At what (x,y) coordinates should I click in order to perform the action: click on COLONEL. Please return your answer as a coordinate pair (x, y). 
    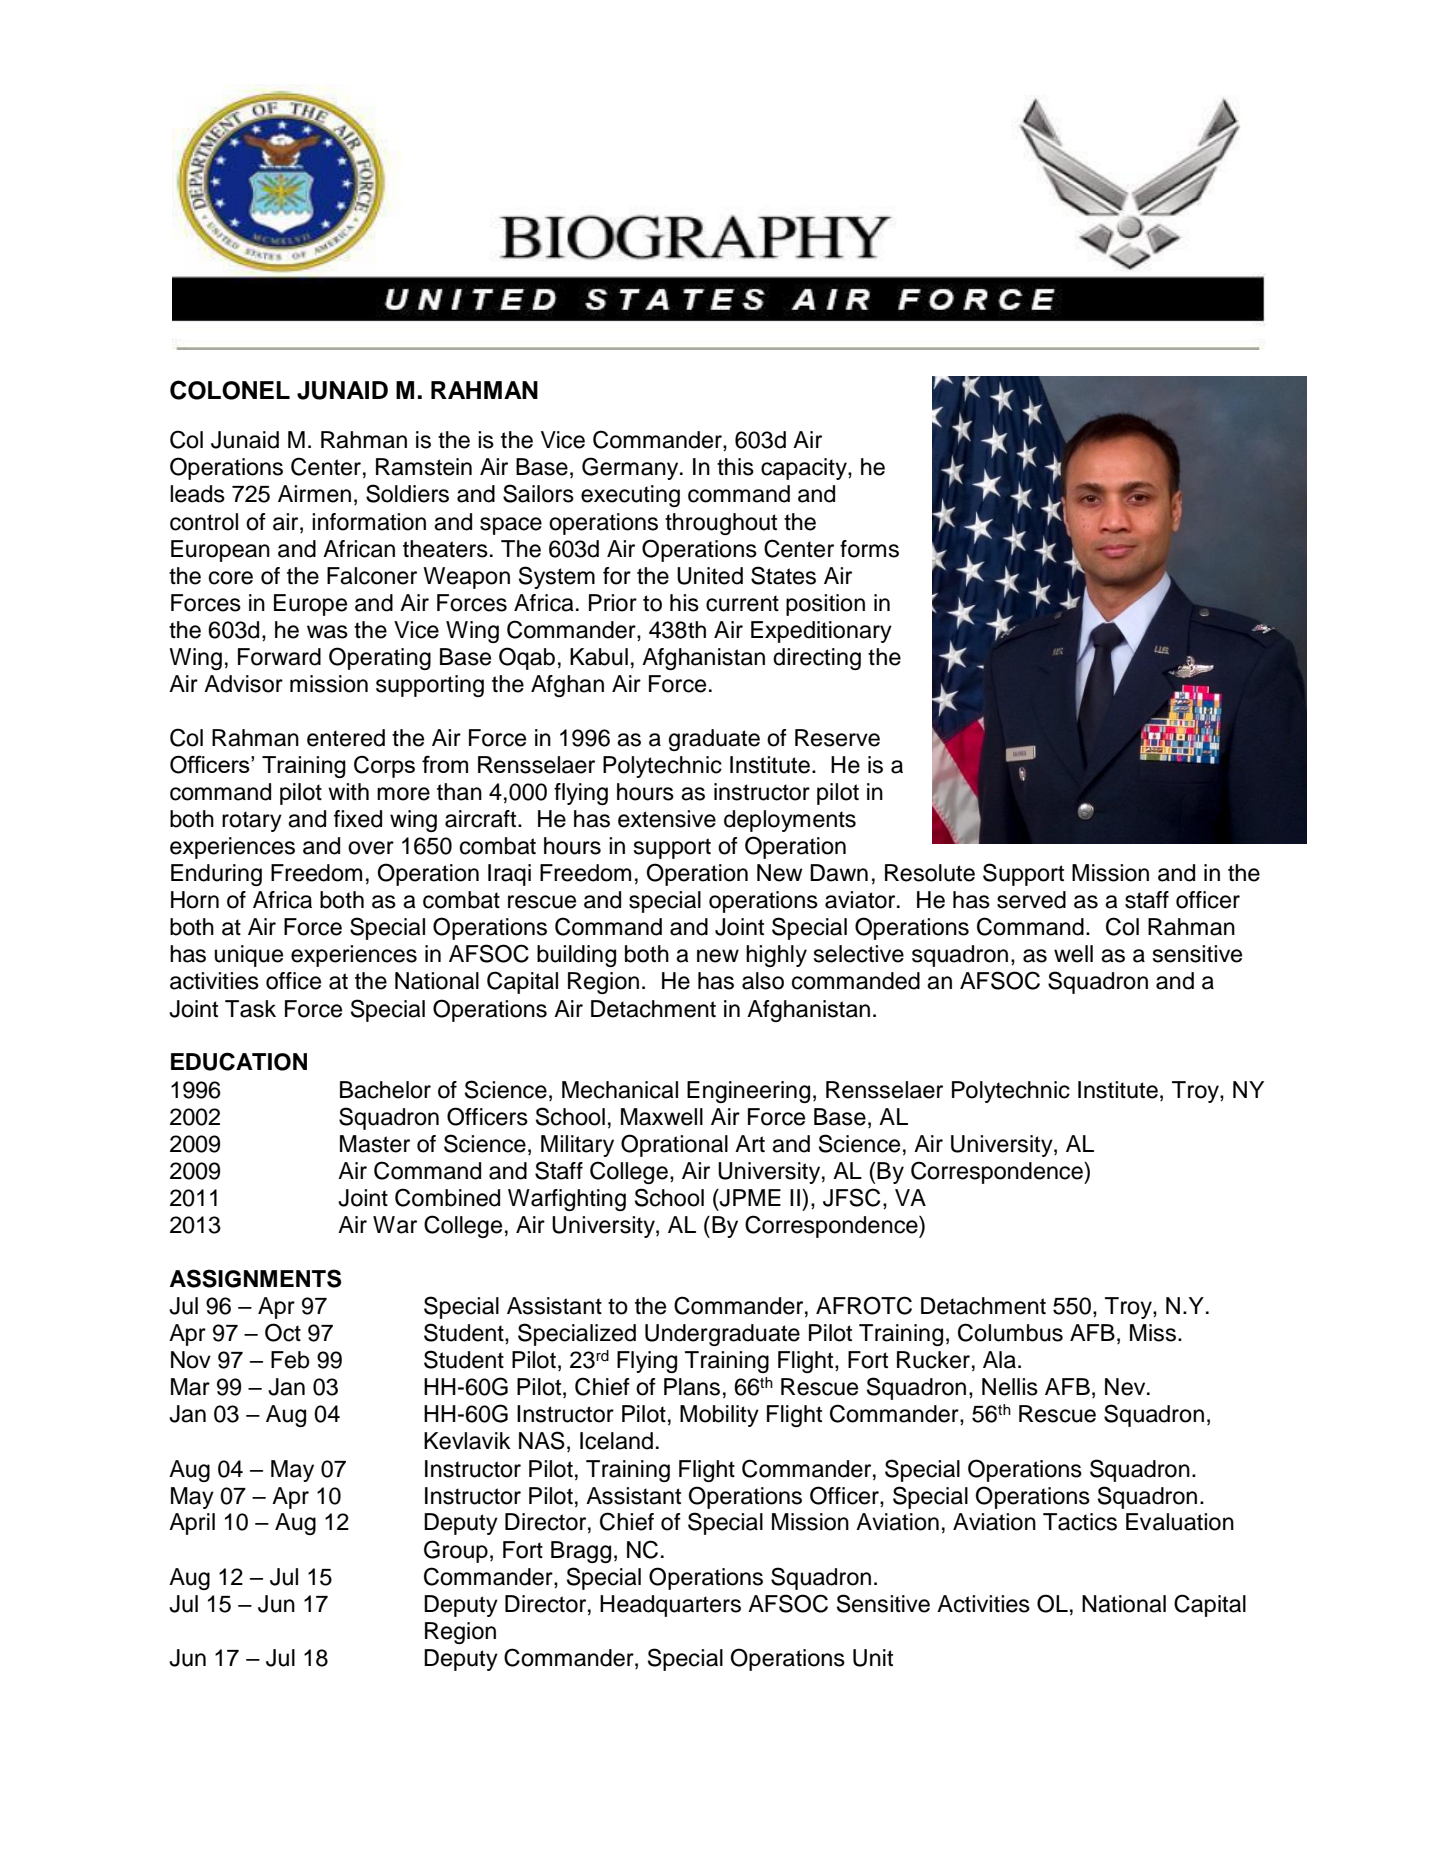
    Looking at the image, I should click on (230, 390).
